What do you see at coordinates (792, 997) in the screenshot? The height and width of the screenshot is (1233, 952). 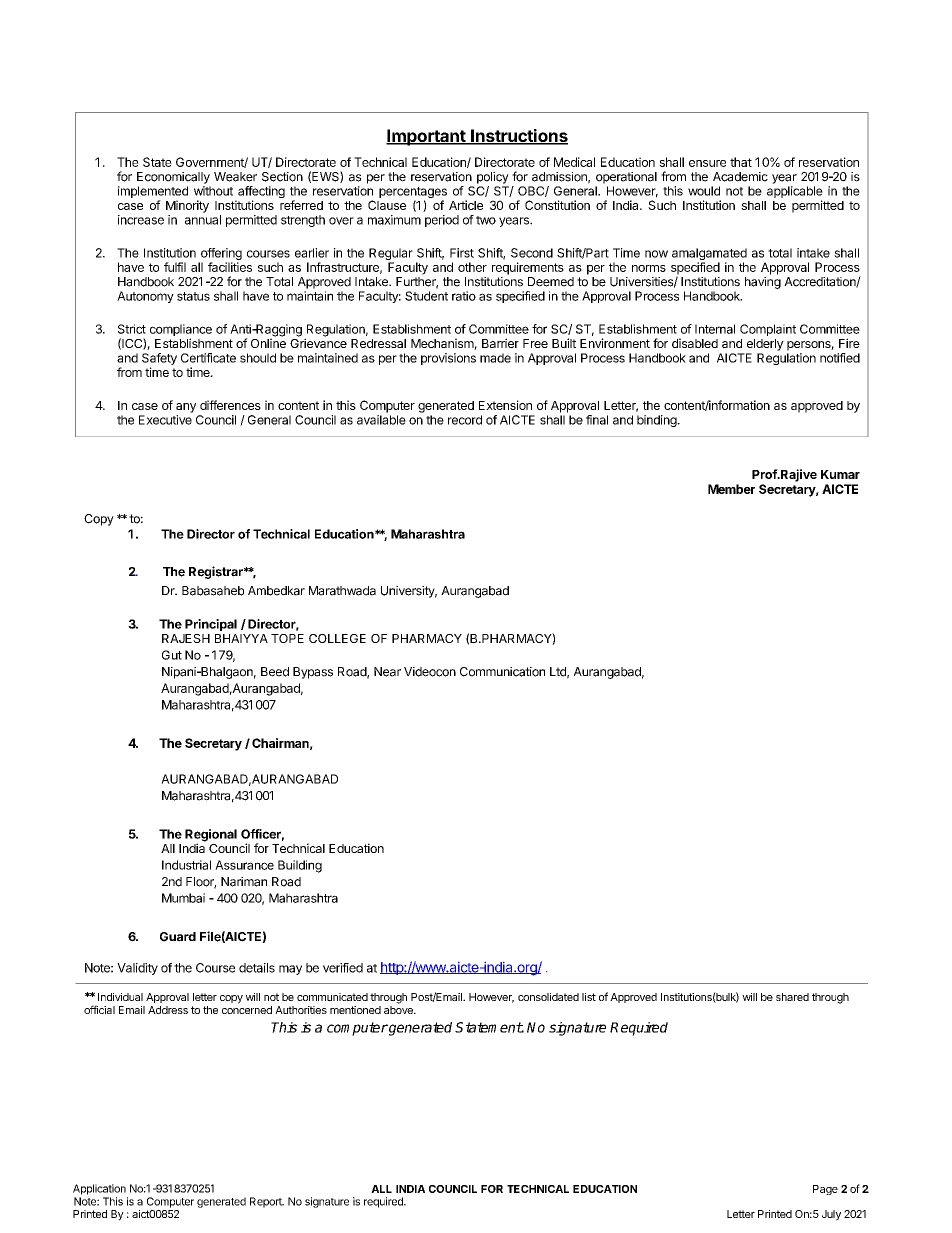 I see `shared` at bounding box center [792, 997].
